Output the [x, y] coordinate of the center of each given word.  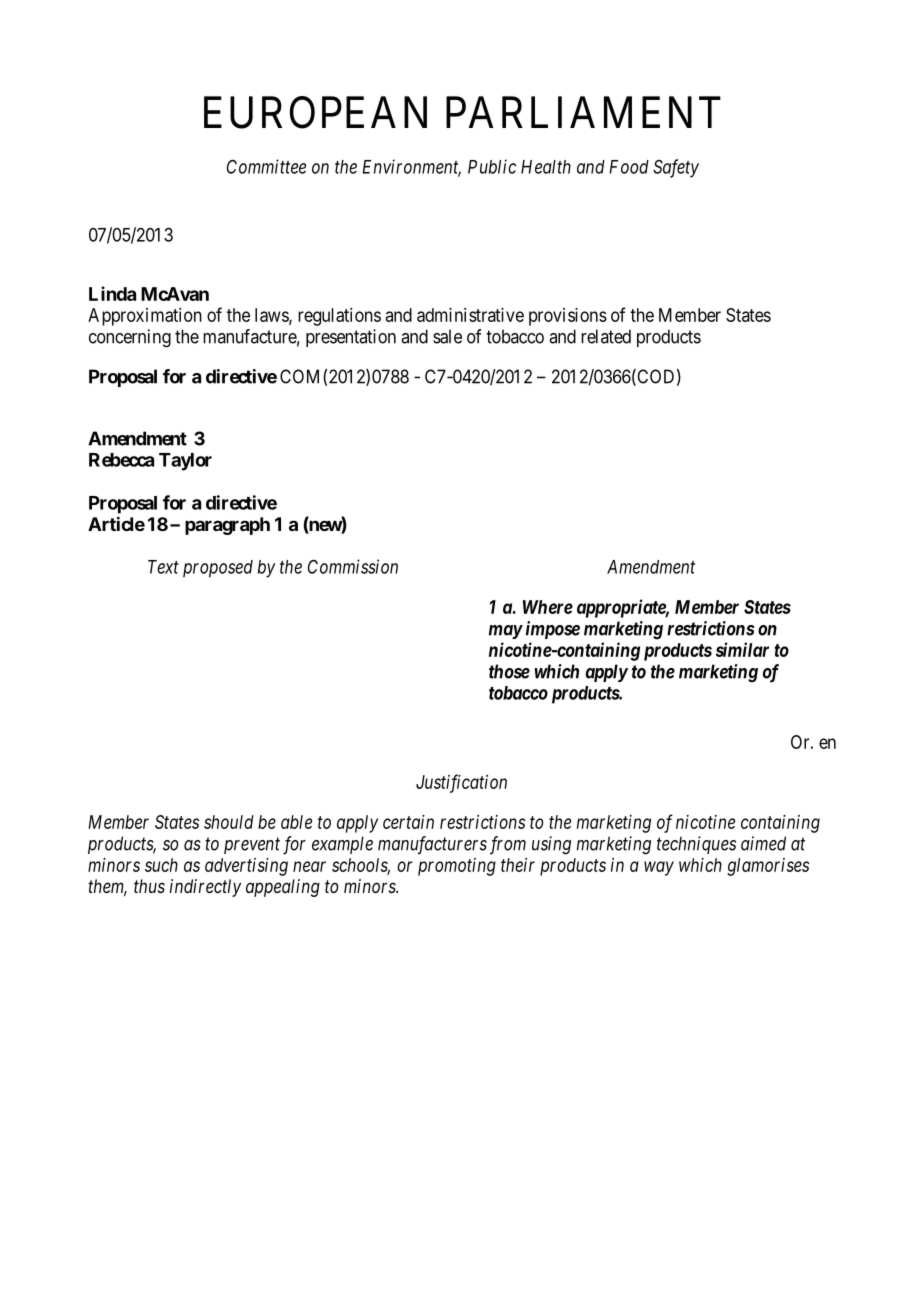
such [161, 865]
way [659, 868]
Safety [676, 168]
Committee [266, 166]
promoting [457, 867]
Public [492, 166]
